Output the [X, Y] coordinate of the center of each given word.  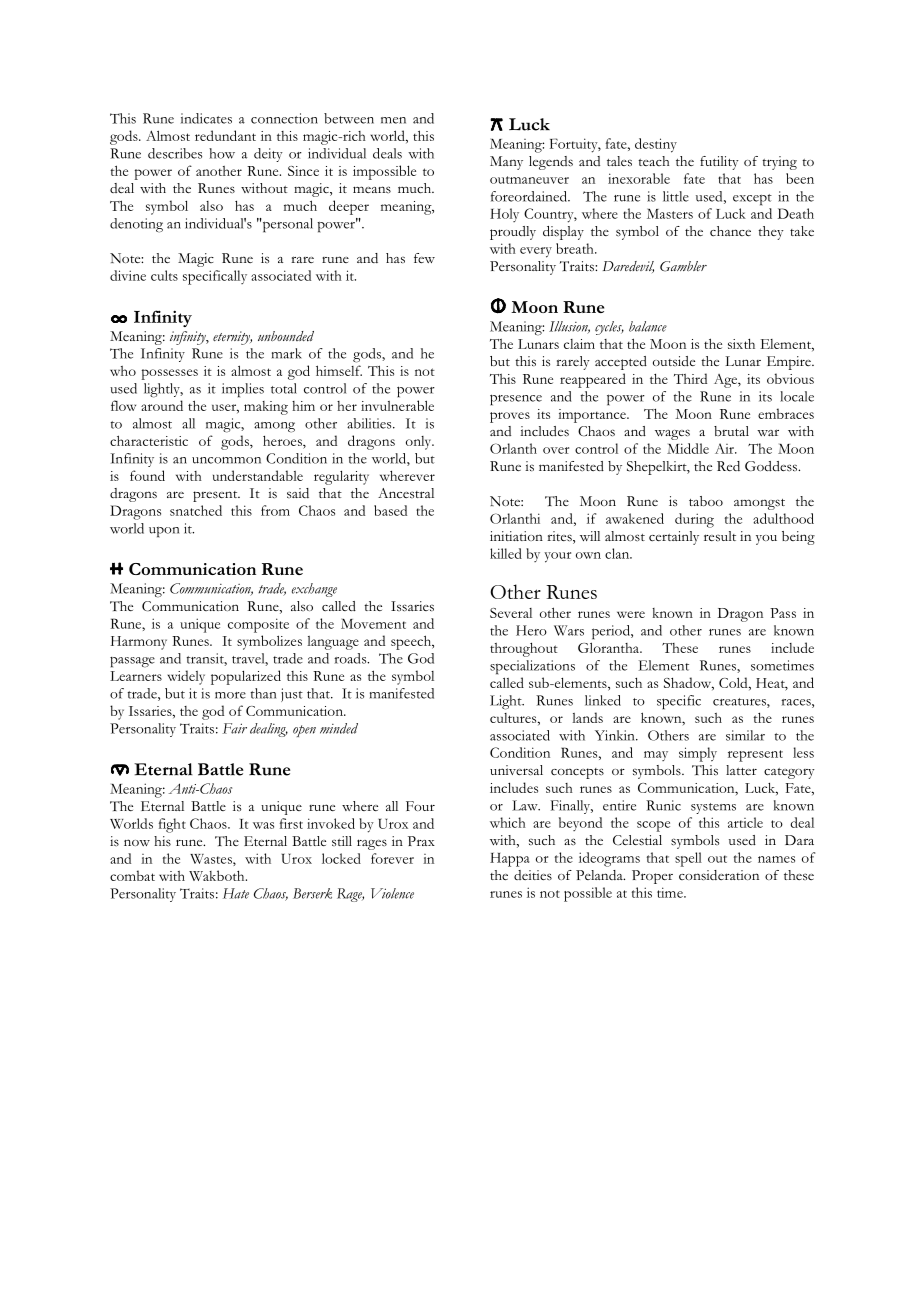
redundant [225, 135]
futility [719, 163]
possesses [170, 374]
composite [258, 625]
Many [506, 163]
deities [533, 875]
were [631, 614]
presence [516, 400]
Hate [236, 893]
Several [511, 613]
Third [690, 378]
